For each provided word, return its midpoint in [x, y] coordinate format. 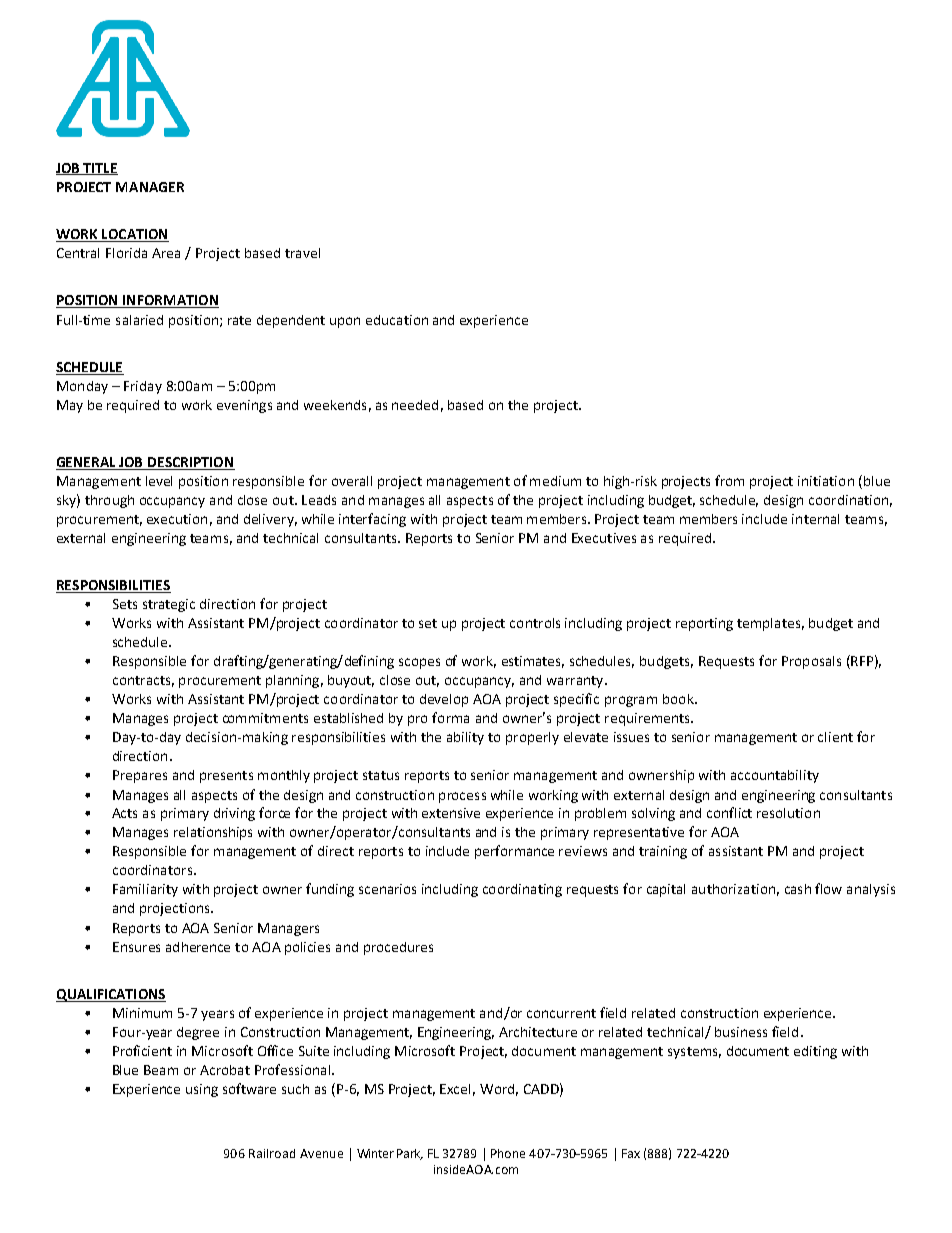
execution [177, 519]
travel [302, 253]
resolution [788, 813]
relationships [213, 833]
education [397, 320]
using [202, 1090]
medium [555, 481]
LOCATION [134, 235]
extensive [451, 813]
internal [815, 519]
